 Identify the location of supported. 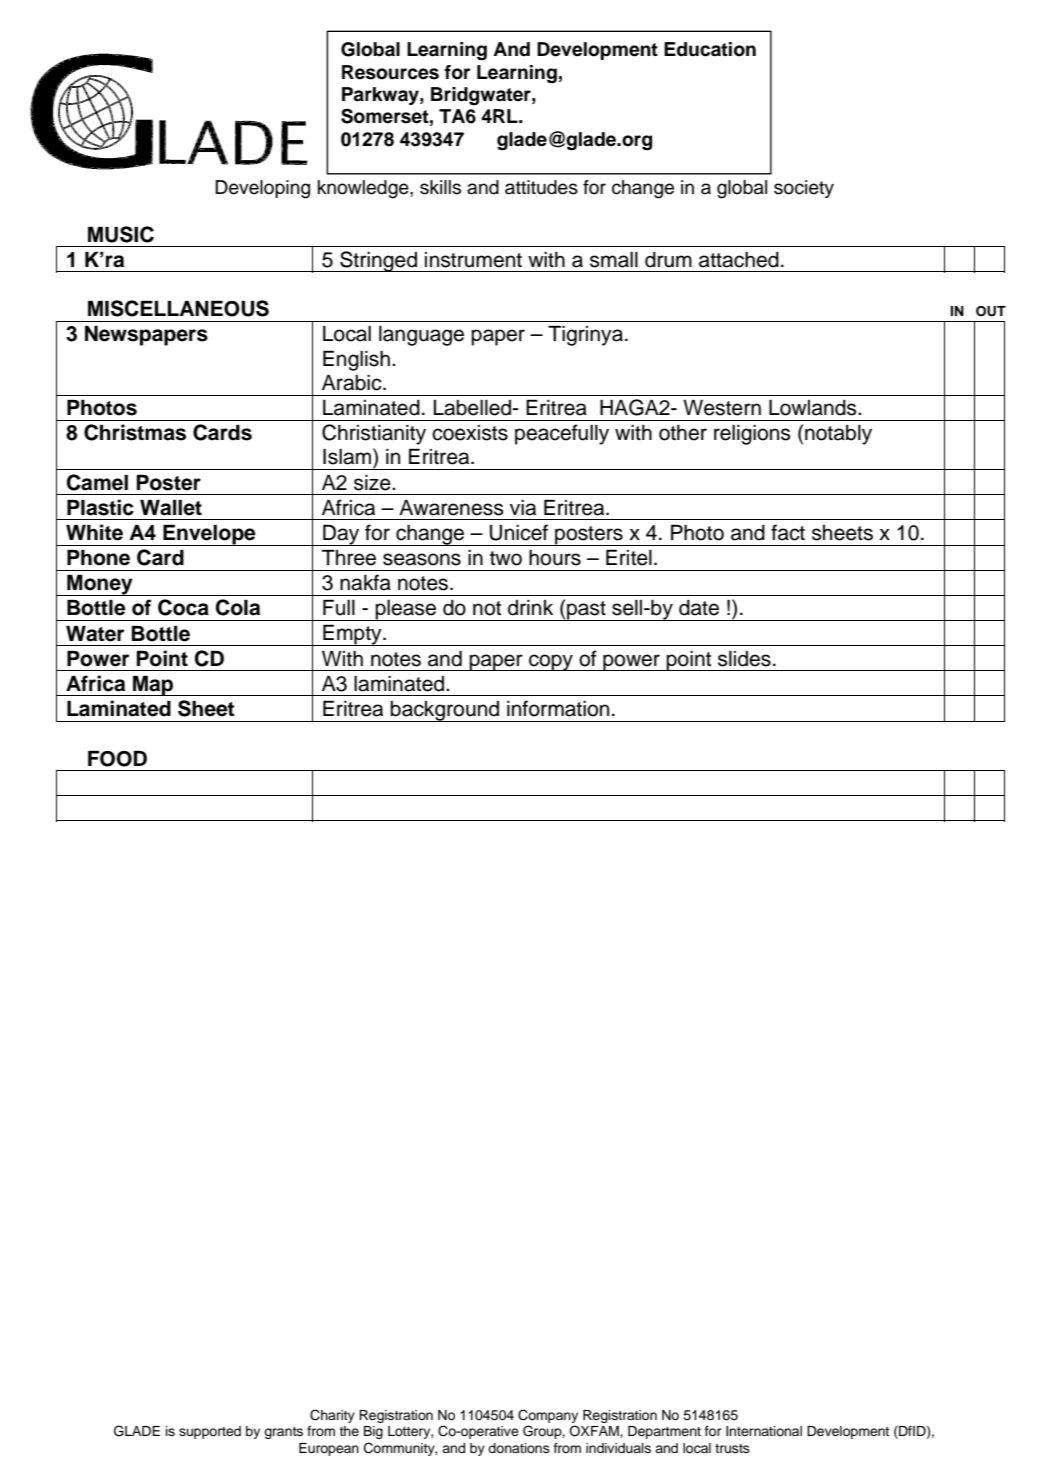
(210, 1432).
